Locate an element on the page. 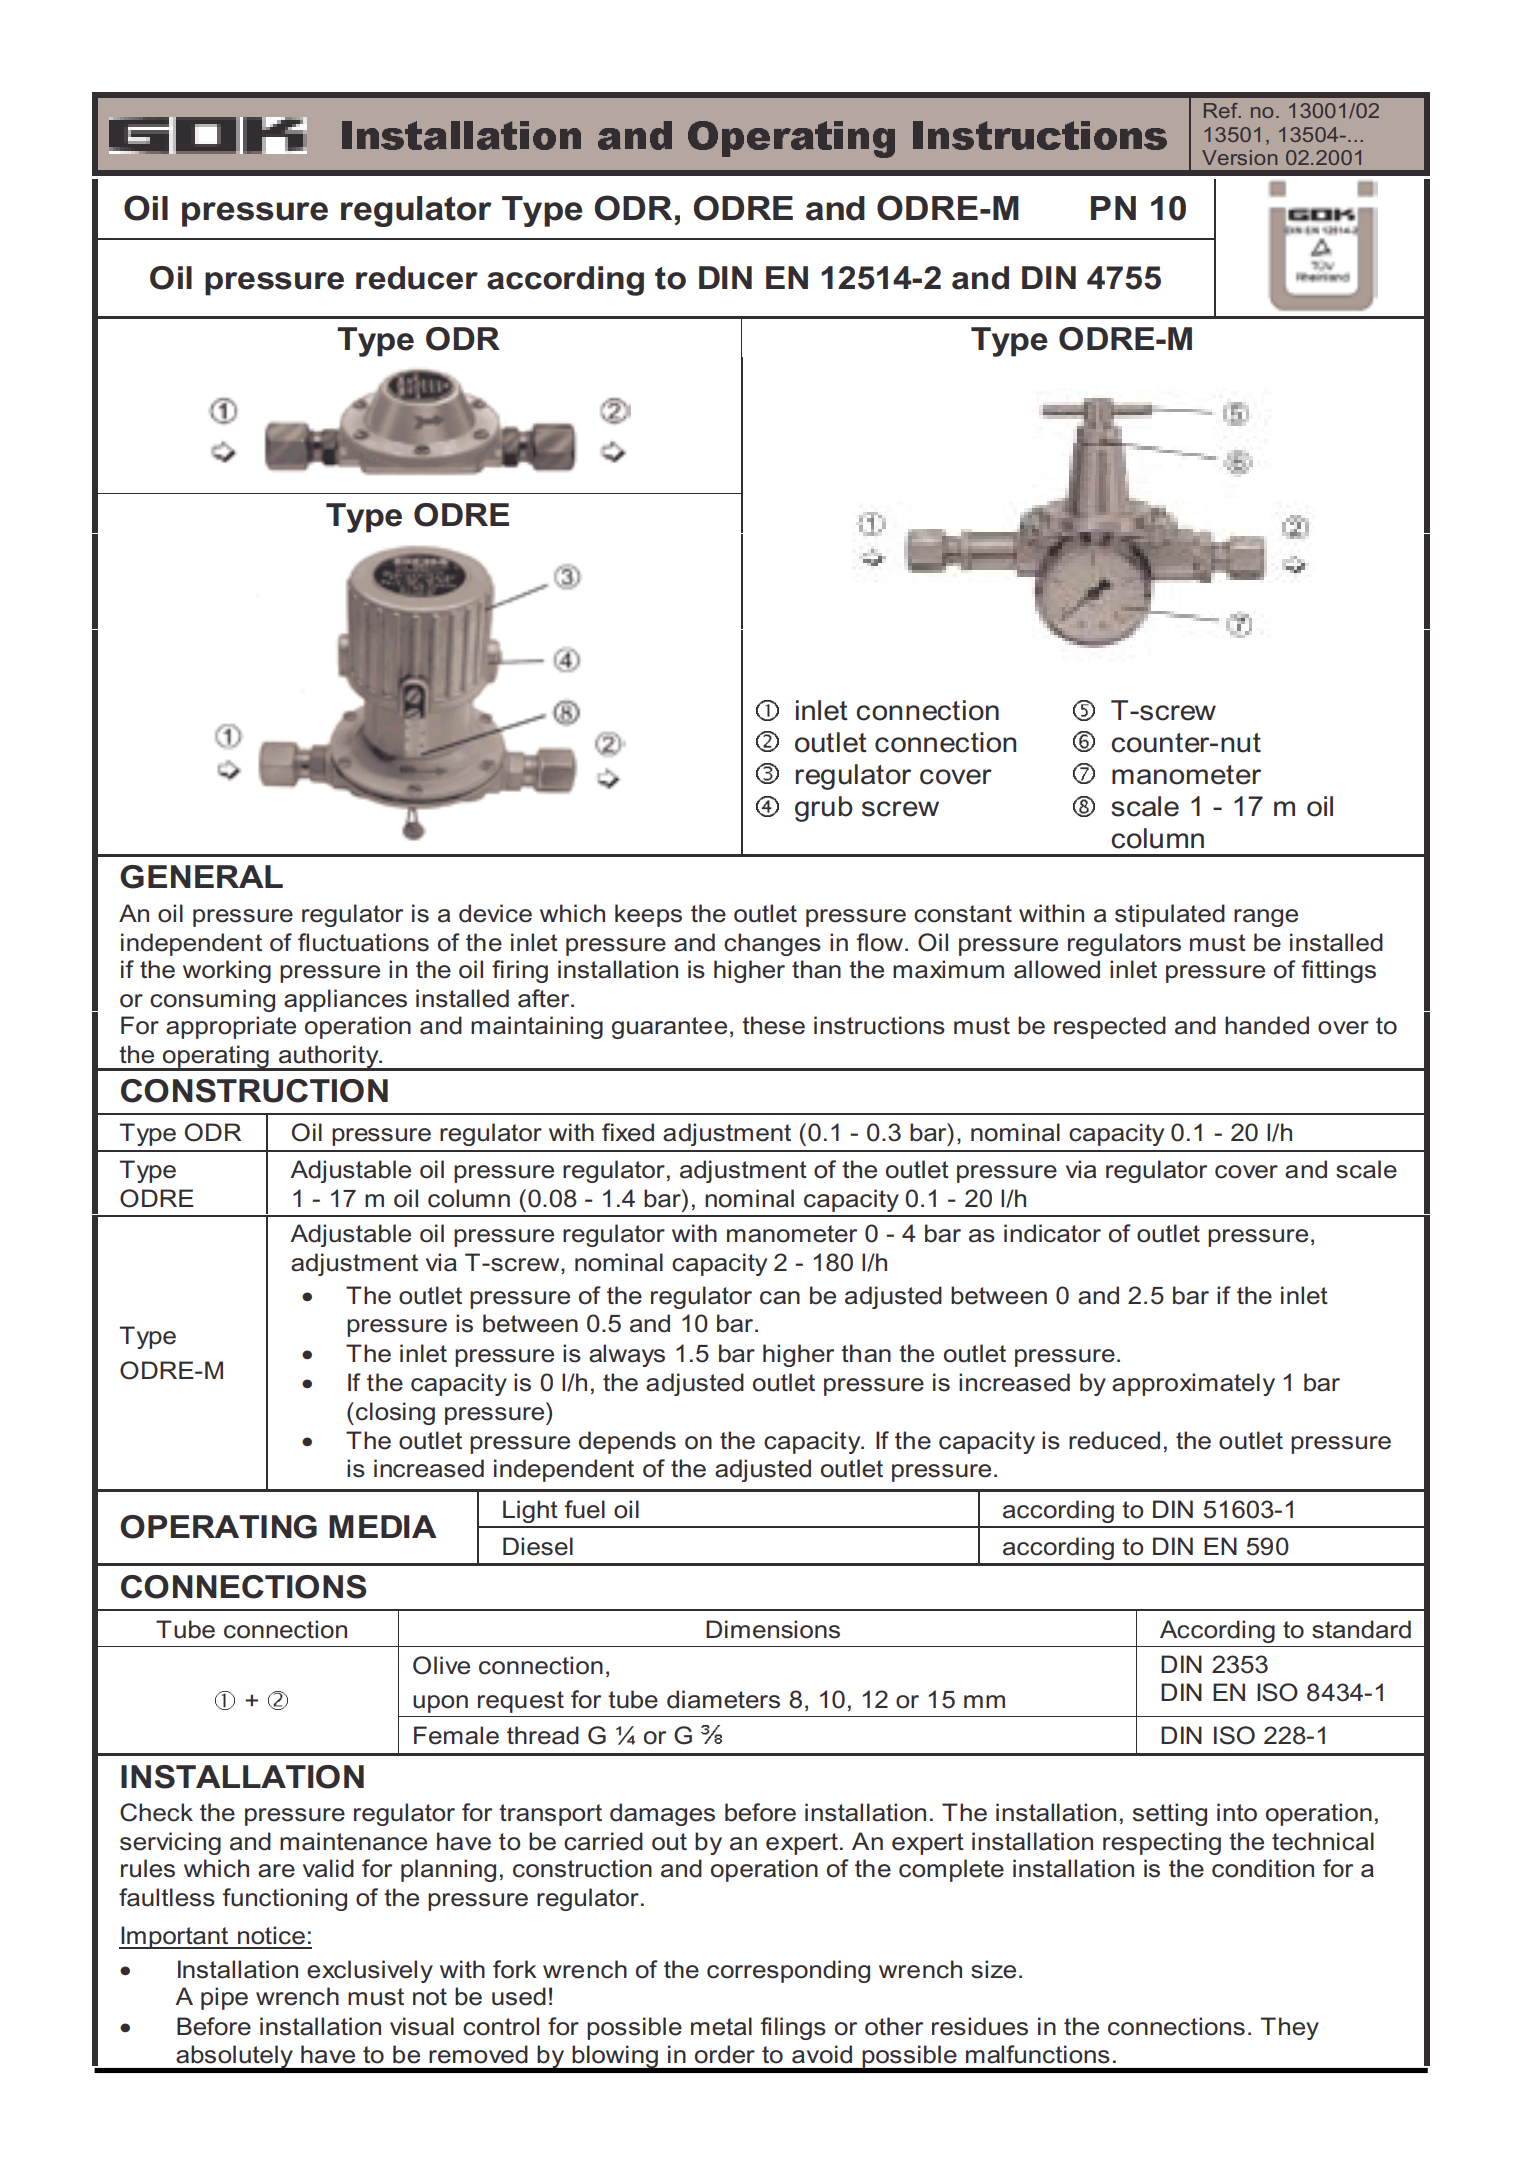 The height and width of the document is (2169, 1534). stipulated is located at coordinates (1170, 915).
